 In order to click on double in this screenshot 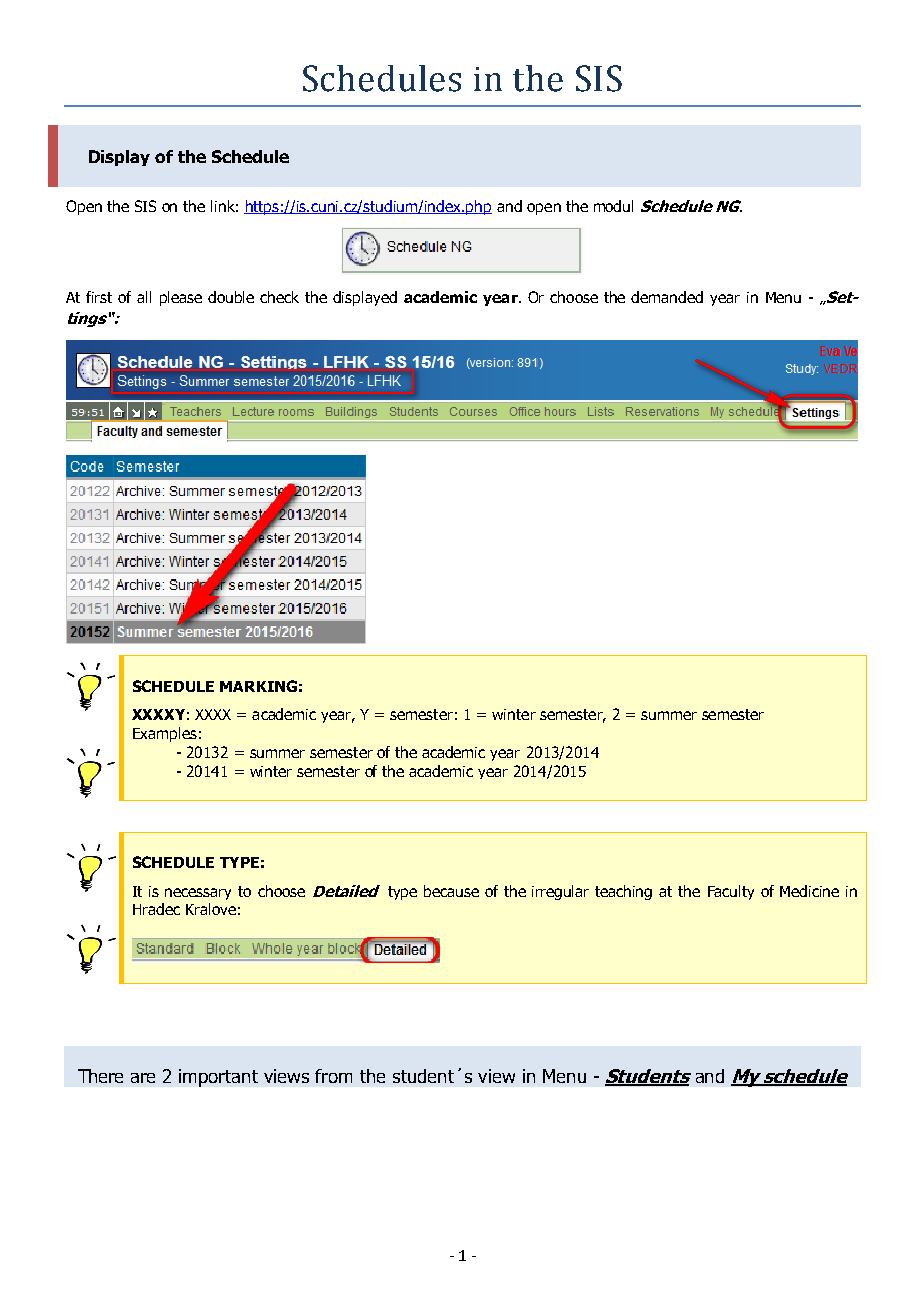, I will do `click(231, 297)`.
